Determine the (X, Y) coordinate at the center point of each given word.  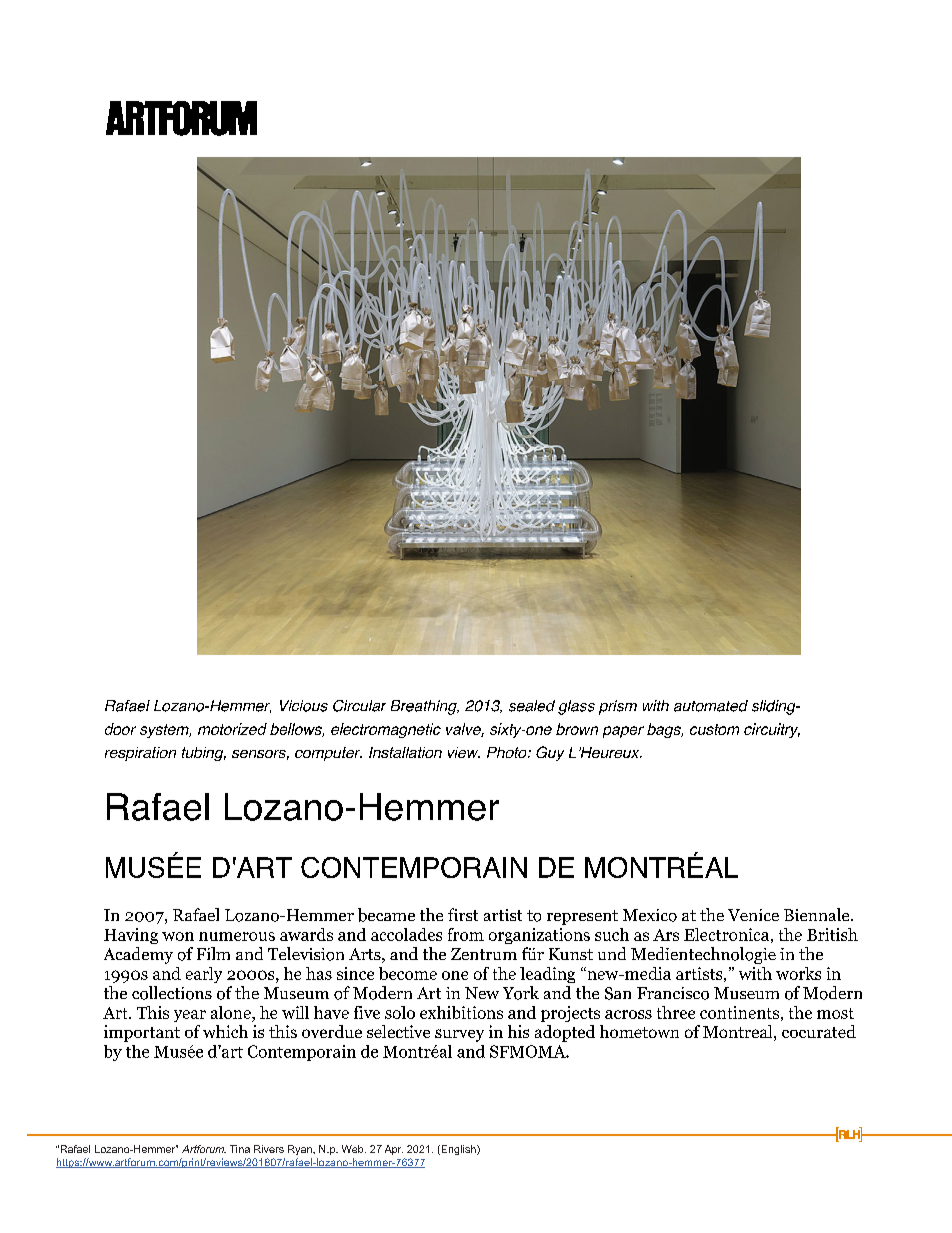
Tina (240, 1149)
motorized (232, 729)
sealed (532, 706)
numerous (237, 936)
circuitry (772, 730)
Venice (753, 915)
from (466, 934)
